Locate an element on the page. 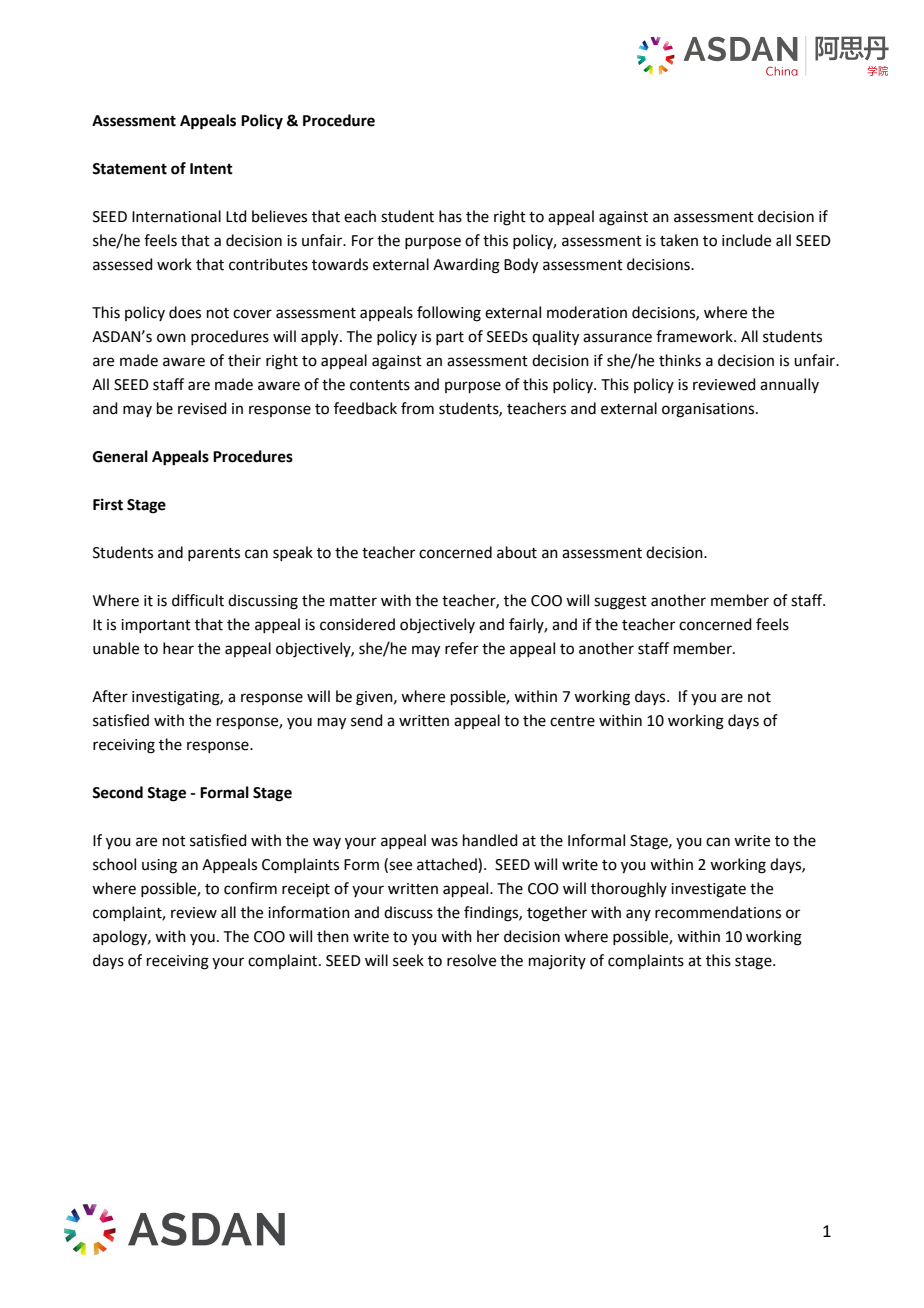 The height and width of the document is (1308, 924). from is located at coordinates (417, 408).
